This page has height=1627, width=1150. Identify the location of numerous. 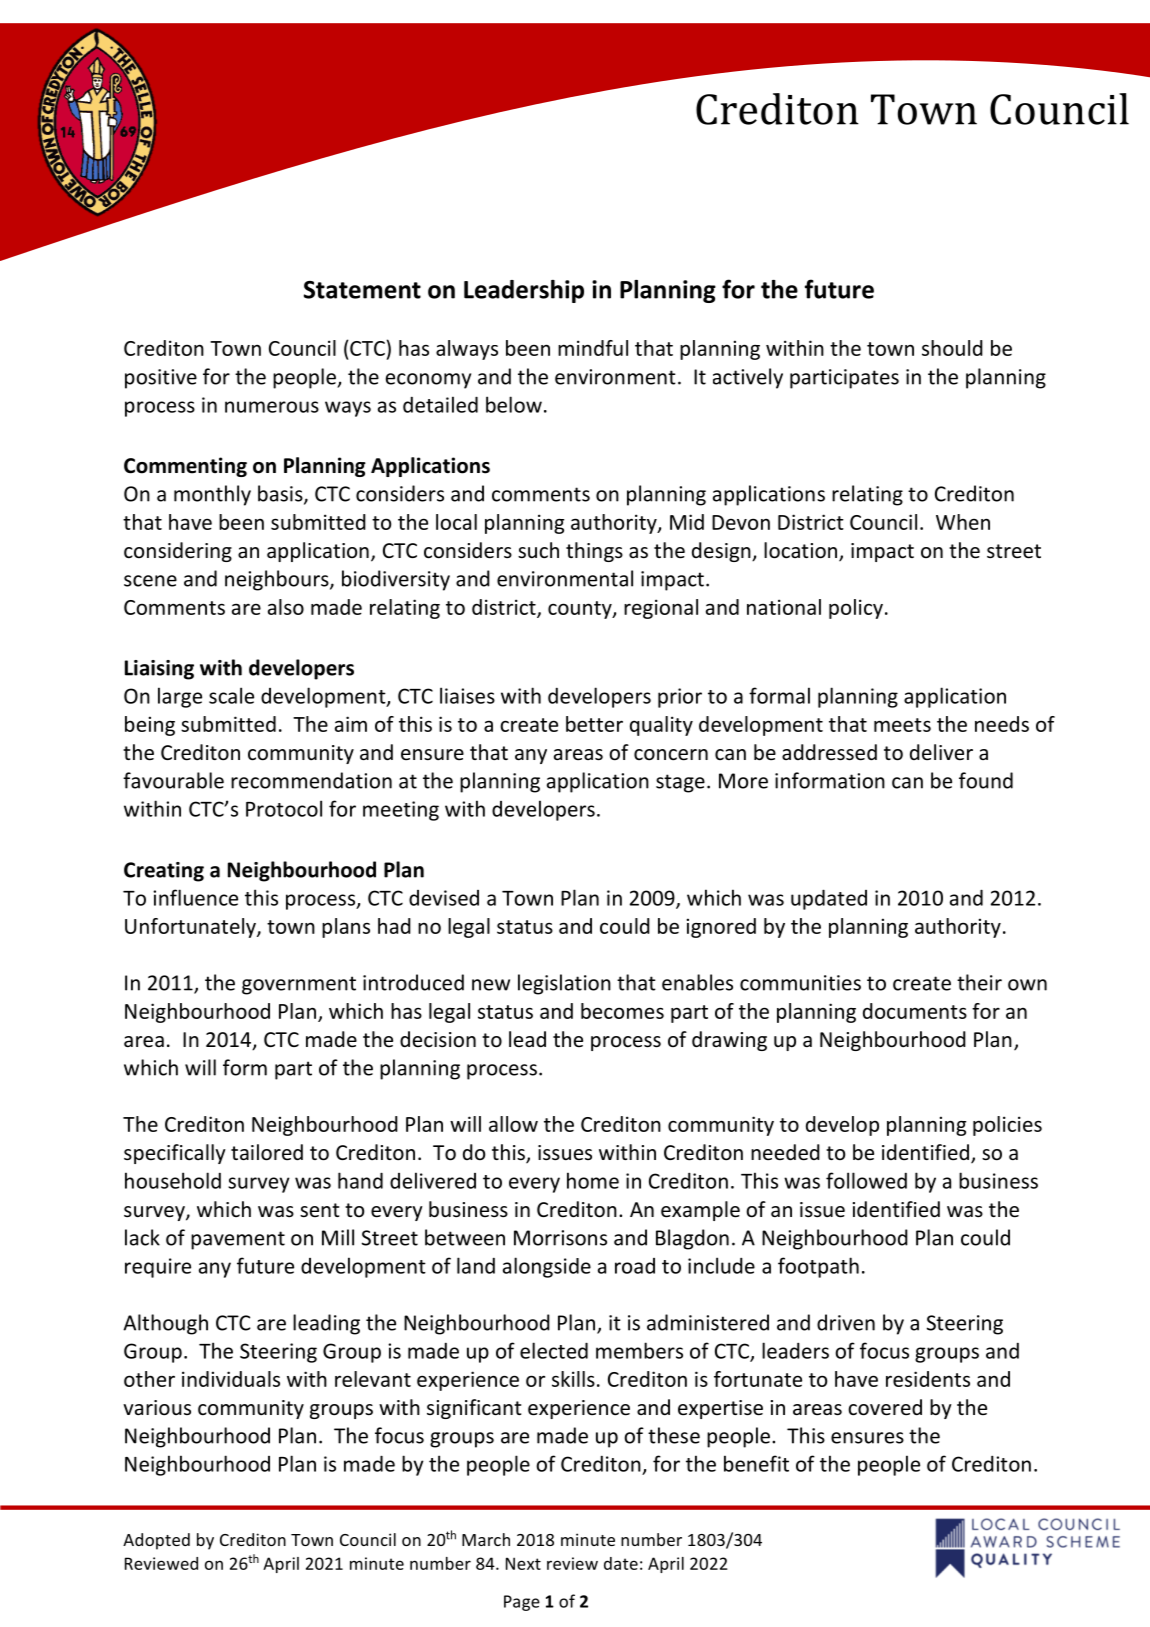
(272, 407).
